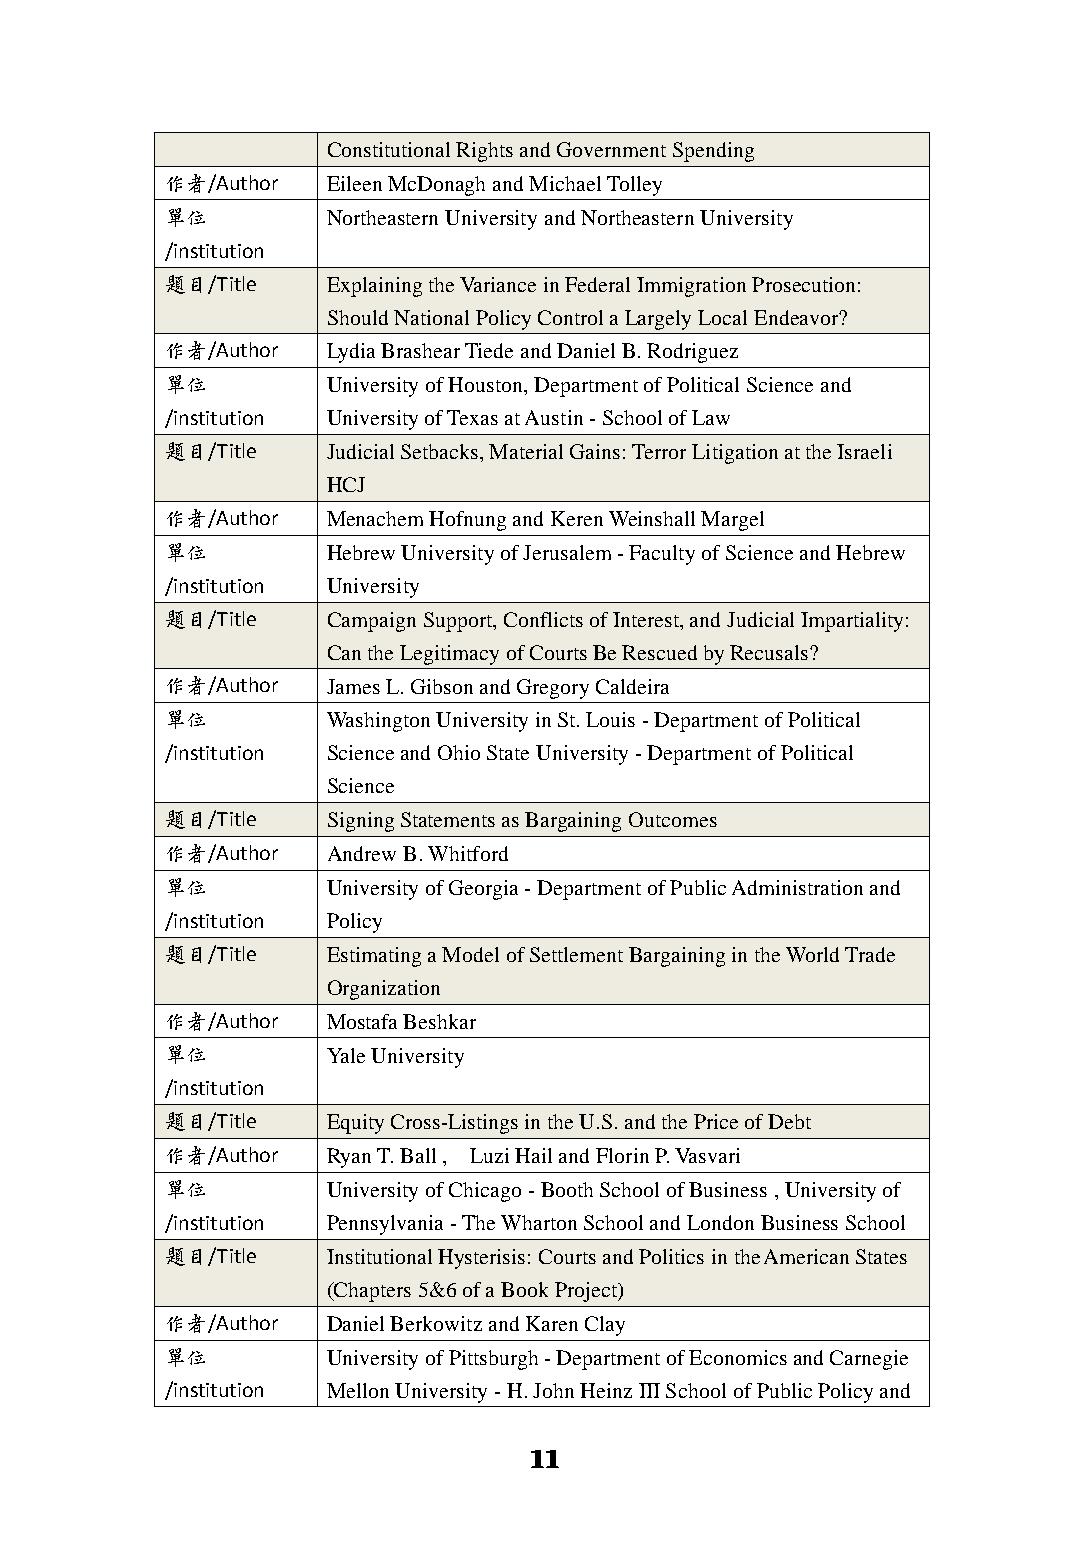  What do you see at coordinates (634, 186) in the document?
I see `Tolley` at bounding box center [634, 186].
